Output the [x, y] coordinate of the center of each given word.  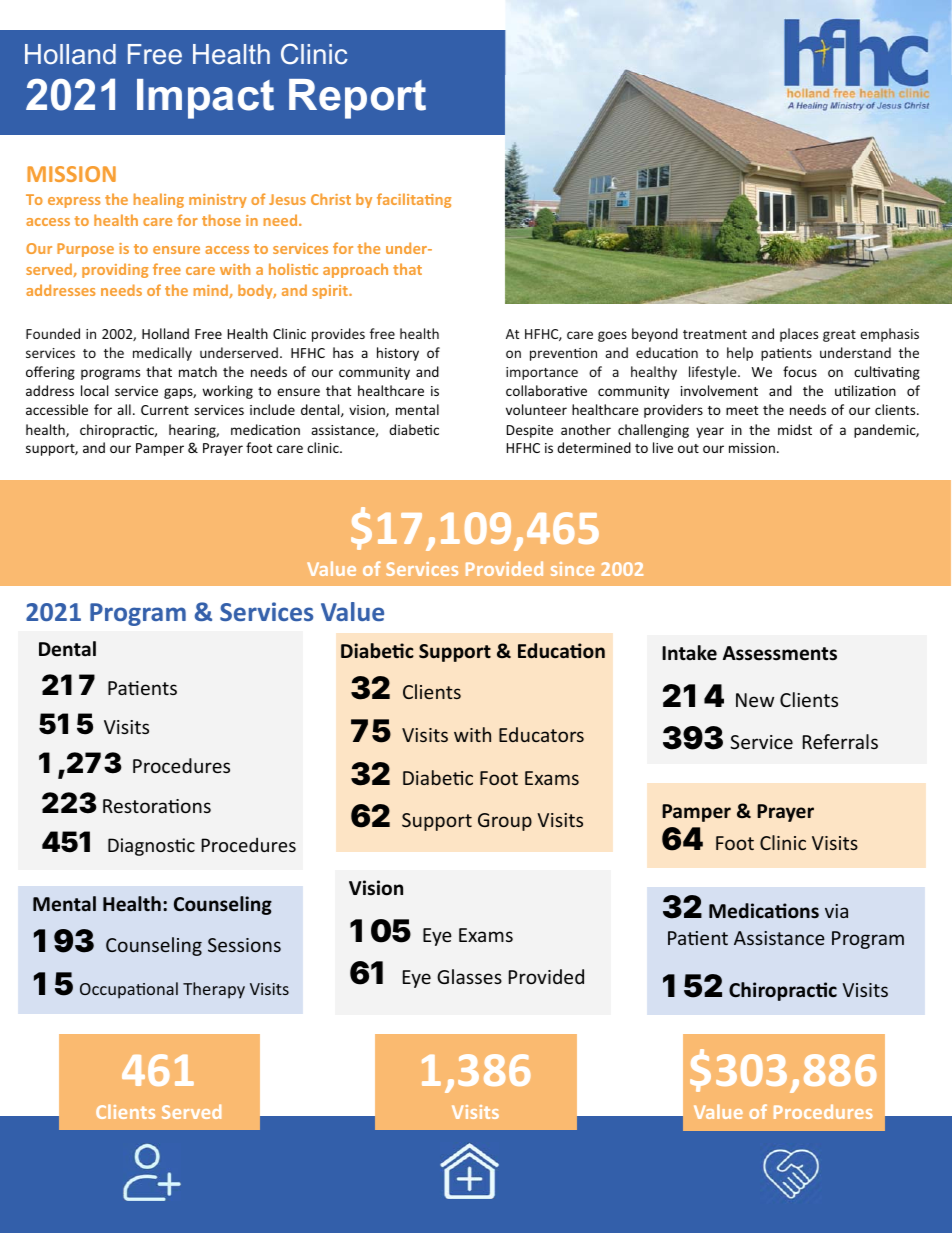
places [799, 335]
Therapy [214, 990]
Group [505, 822]
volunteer [536, 409]
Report [357, 99]
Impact [205, 99]
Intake [689, 653]
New [755, 700]
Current [165, 410]
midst [795, 429]
